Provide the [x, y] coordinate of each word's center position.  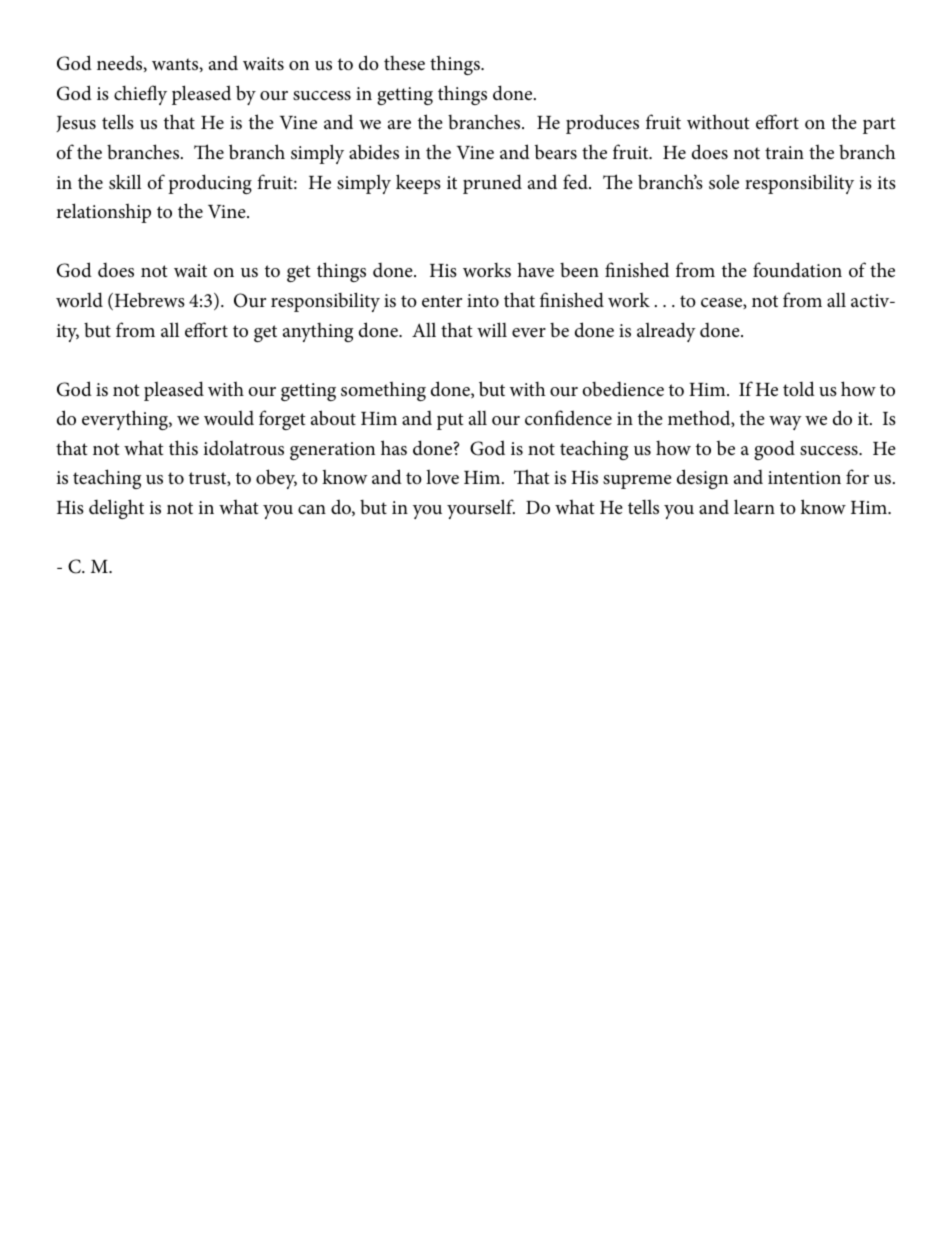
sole [724, 182]
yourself [481, 509]
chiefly [140, 95]
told [799, 388]
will [492, 329]
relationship [104, 213]
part [879, 125]
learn [754, 506]
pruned [492, 184]
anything [318, 332]
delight [116, 509]
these [404, 63]
